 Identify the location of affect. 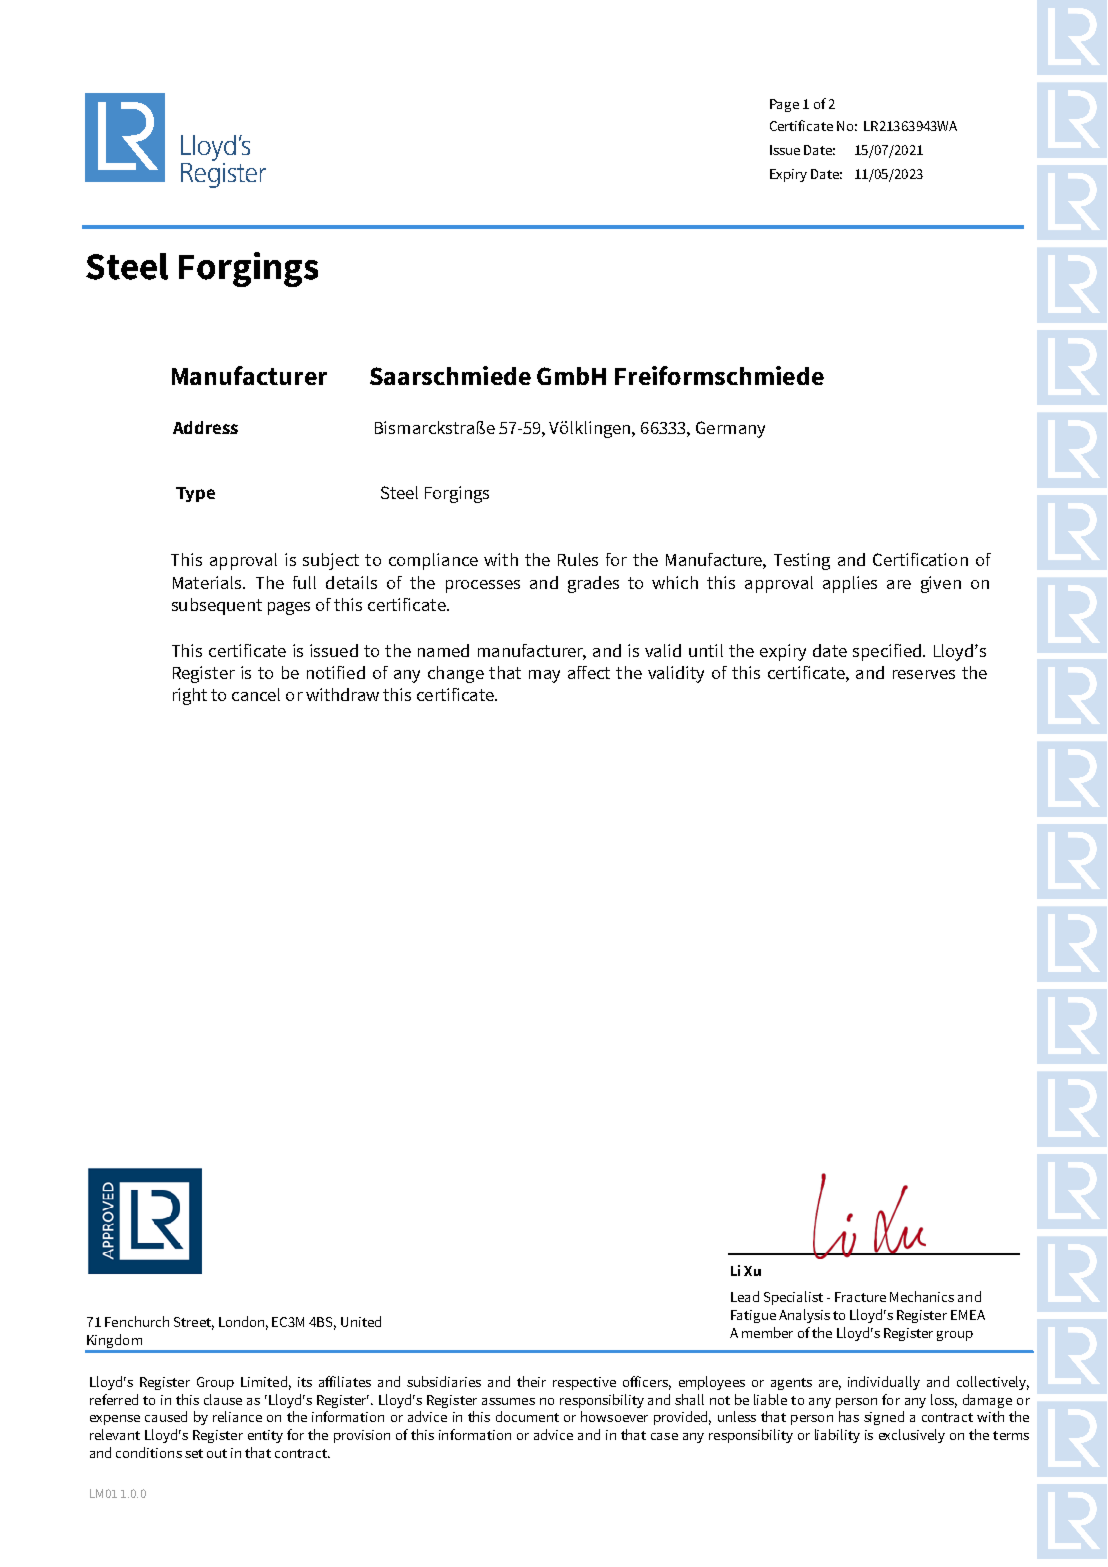
(589, 672).
